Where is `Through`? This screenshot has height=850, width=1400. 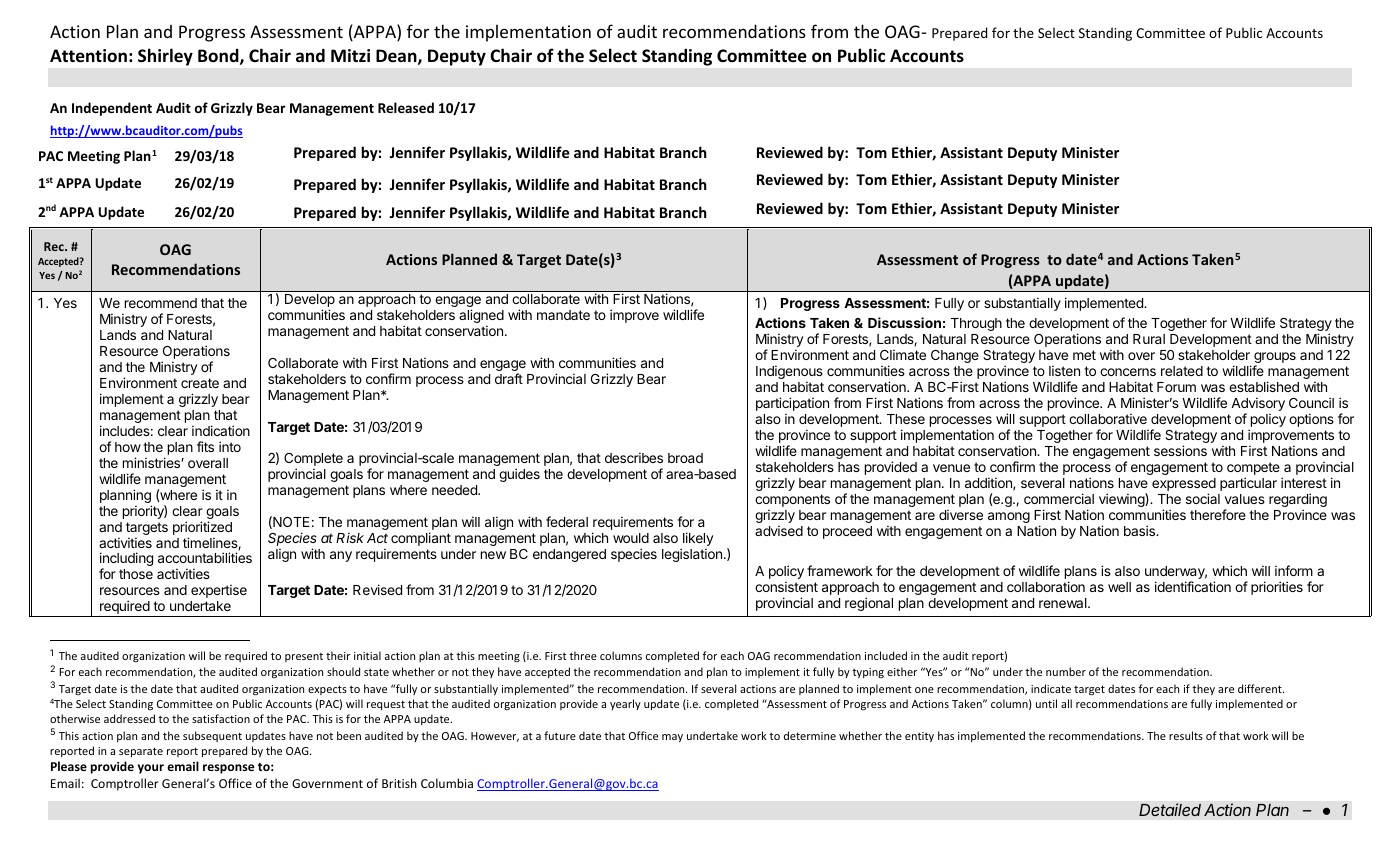
Through is located at coordinates (976, 324).
